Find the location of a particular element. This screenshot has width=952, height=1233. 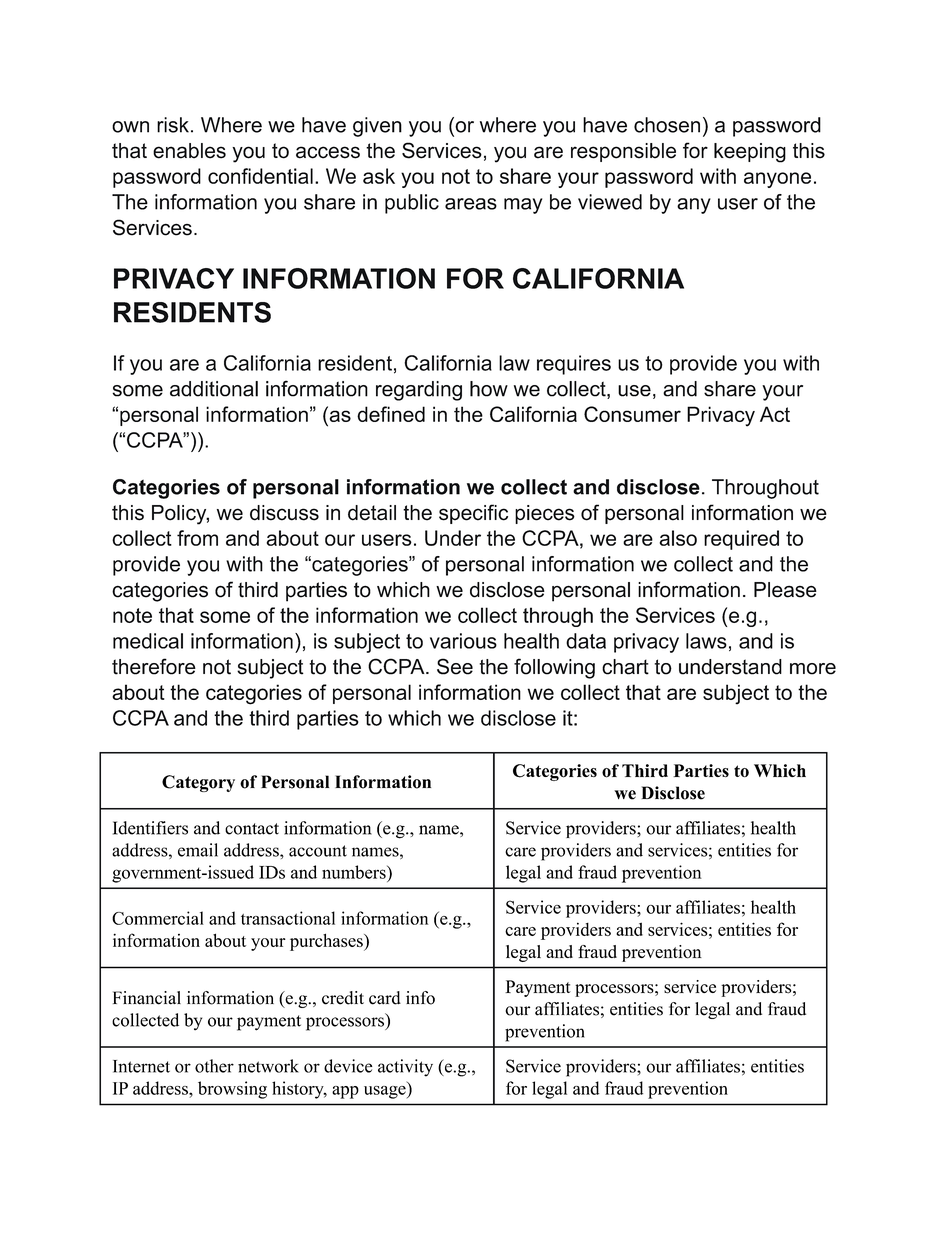

additional is located at coordinates (214, 389).
